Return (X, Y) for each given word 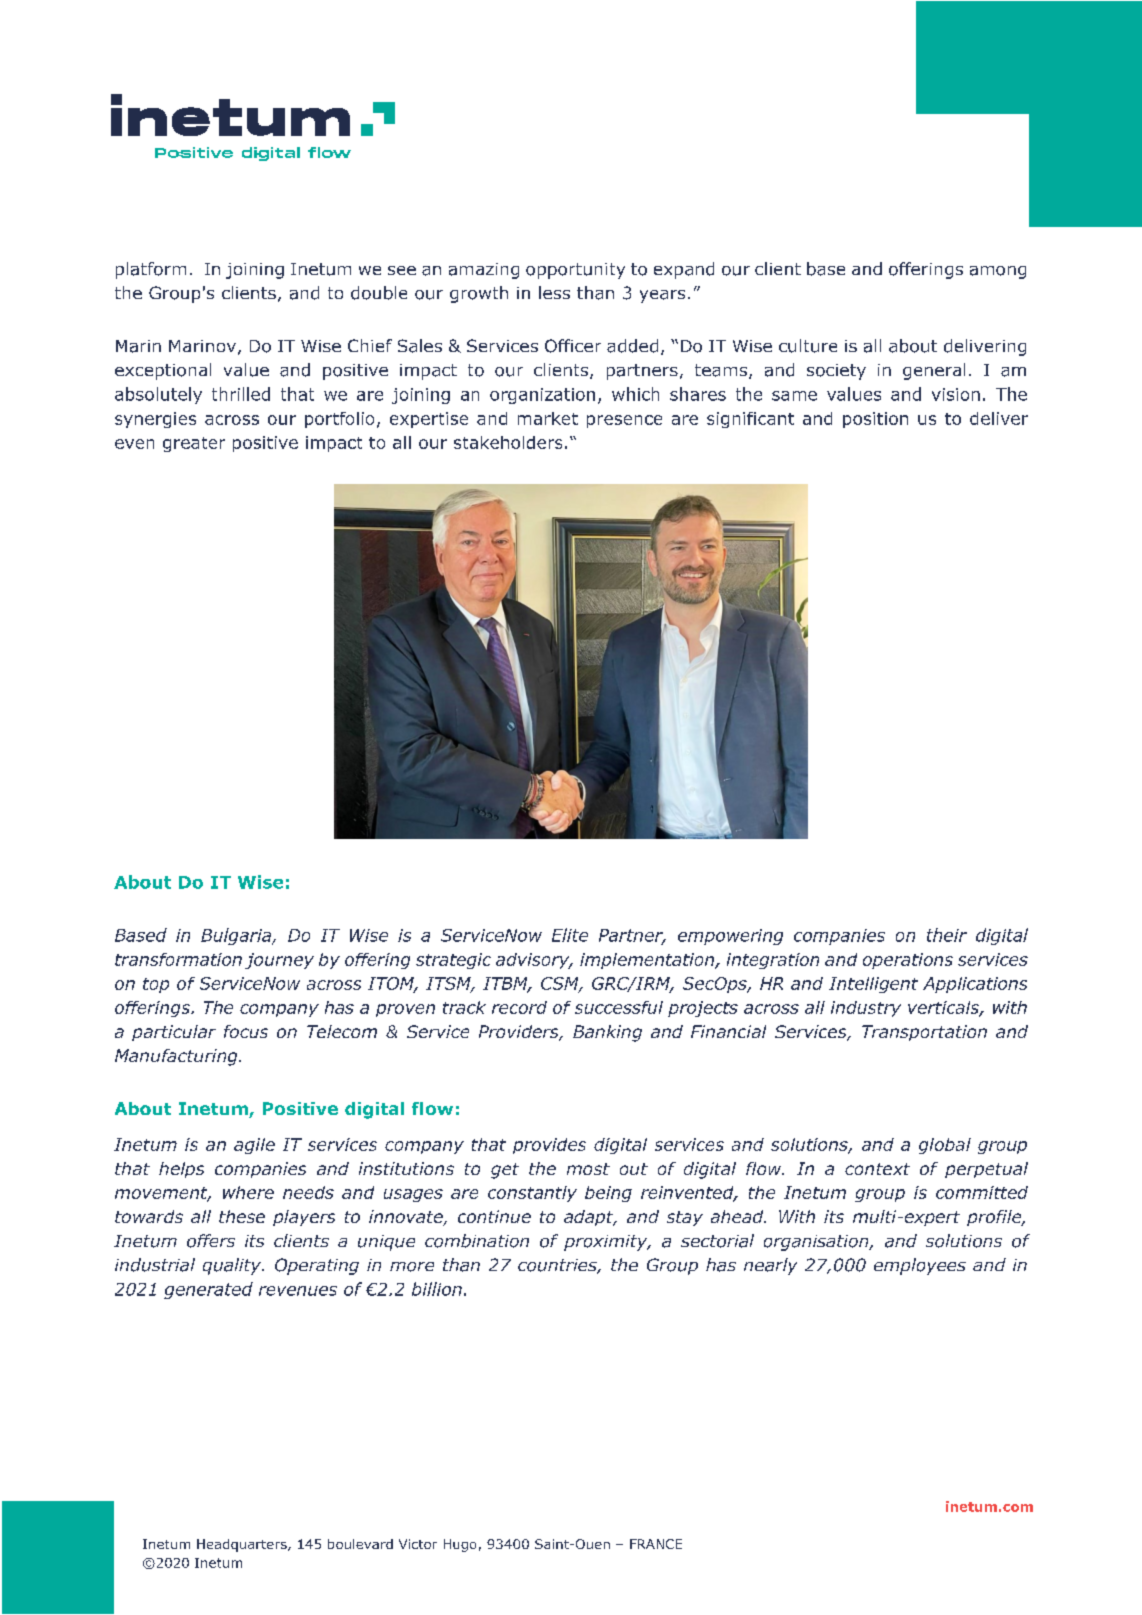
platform (151, 270)
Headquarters (243, 1545)
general (934, 371)
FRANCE (656, 1544)
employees (920, 1266)
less (554, 292)
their (947, 935)
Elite (570, 935)
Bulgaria (237, 936)
